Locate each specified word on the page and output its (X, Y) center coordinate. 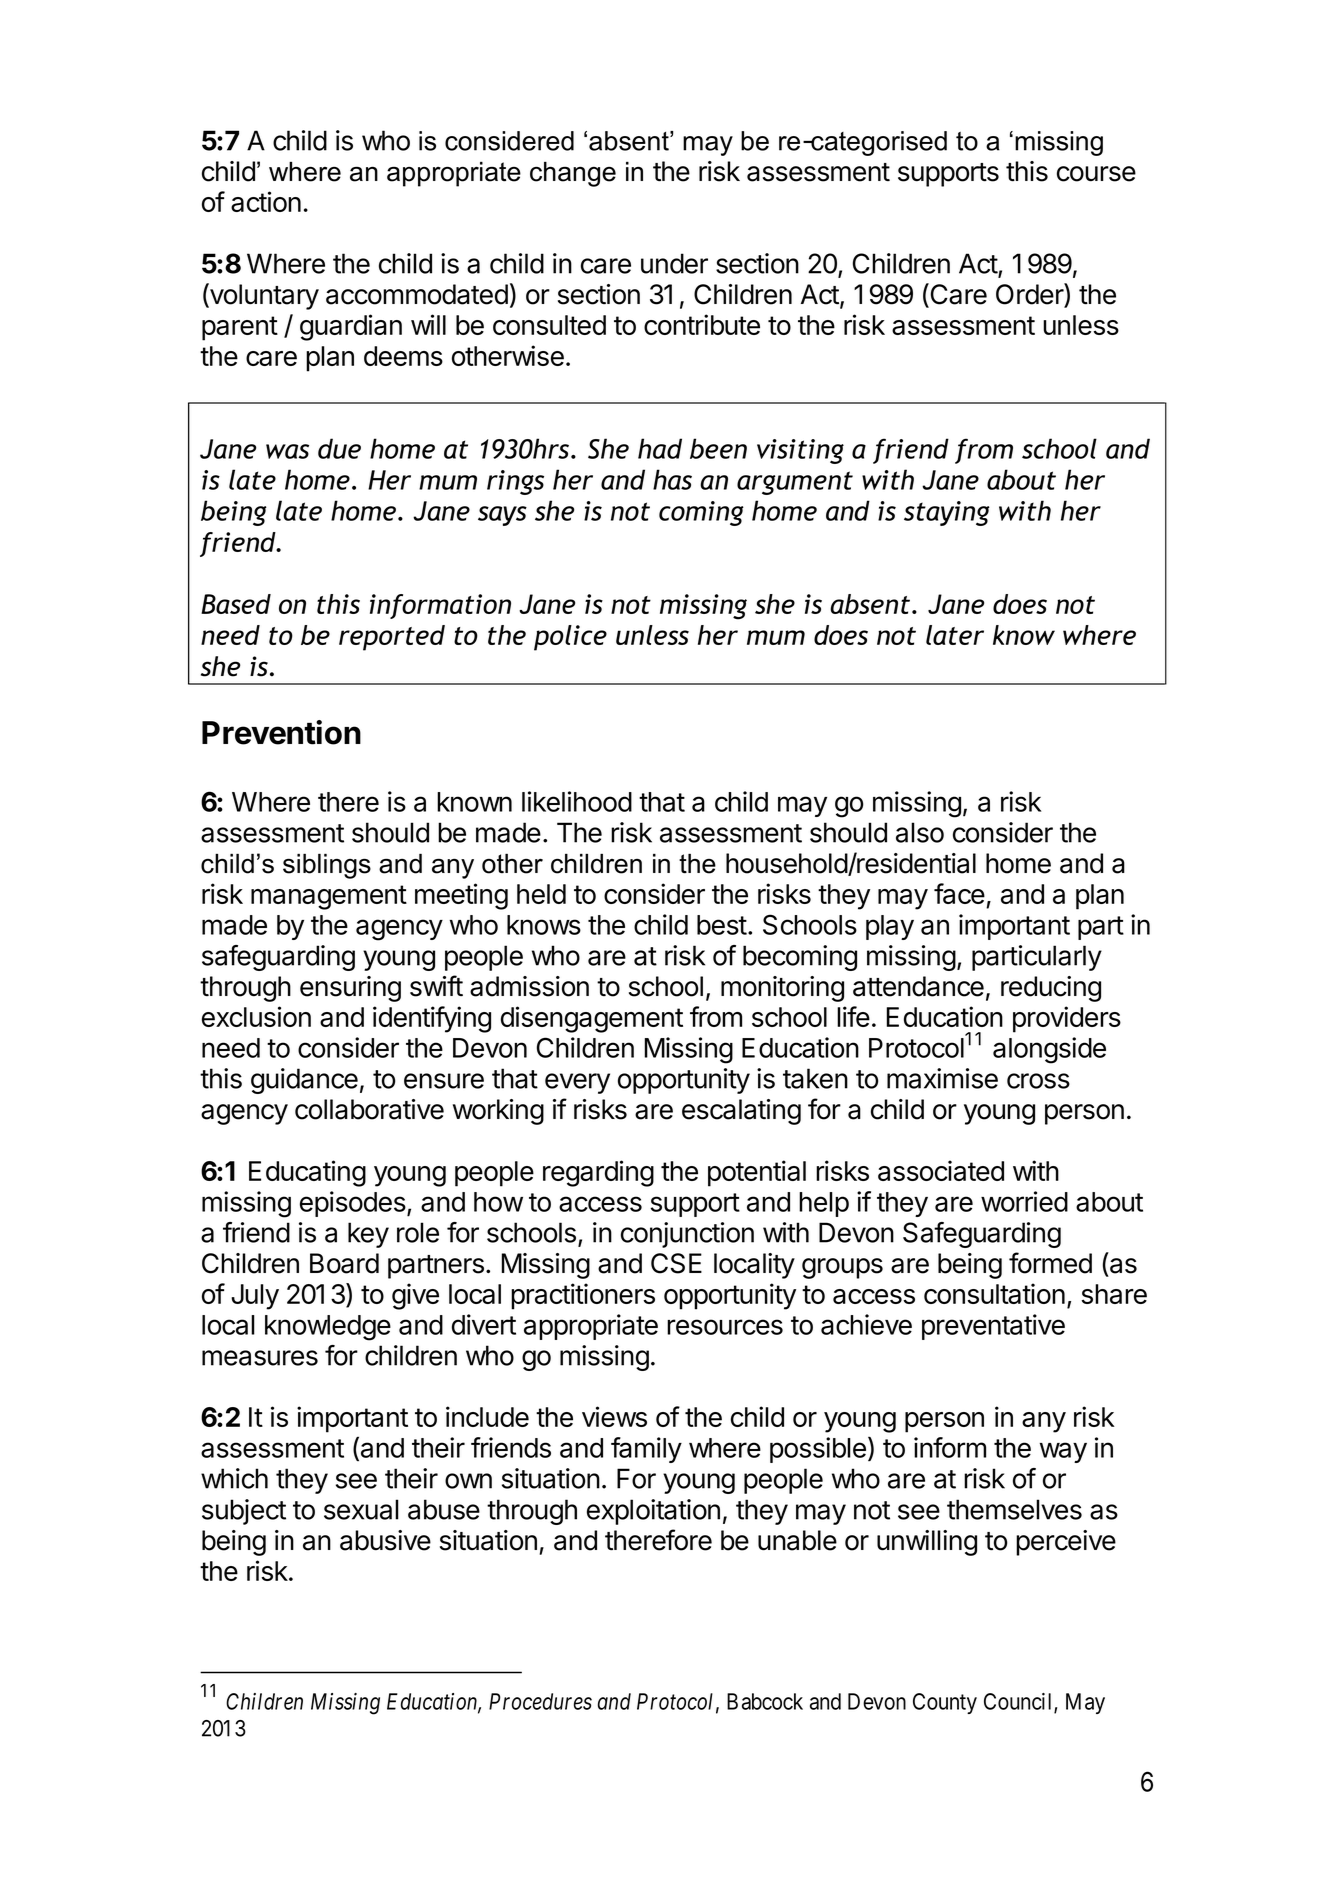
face (959, 893)
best (722, 925)
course (1096, 174)
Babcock (765, 1701)
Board (344, 1263)
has (672, 479)
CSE (676, 1263)
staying (947, 513)
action (266, 201)
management (329, 897)
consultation (994, 1293)
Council (1019, 1702)
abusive (385, 1540)
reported (392, 638)
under (674, 263)
